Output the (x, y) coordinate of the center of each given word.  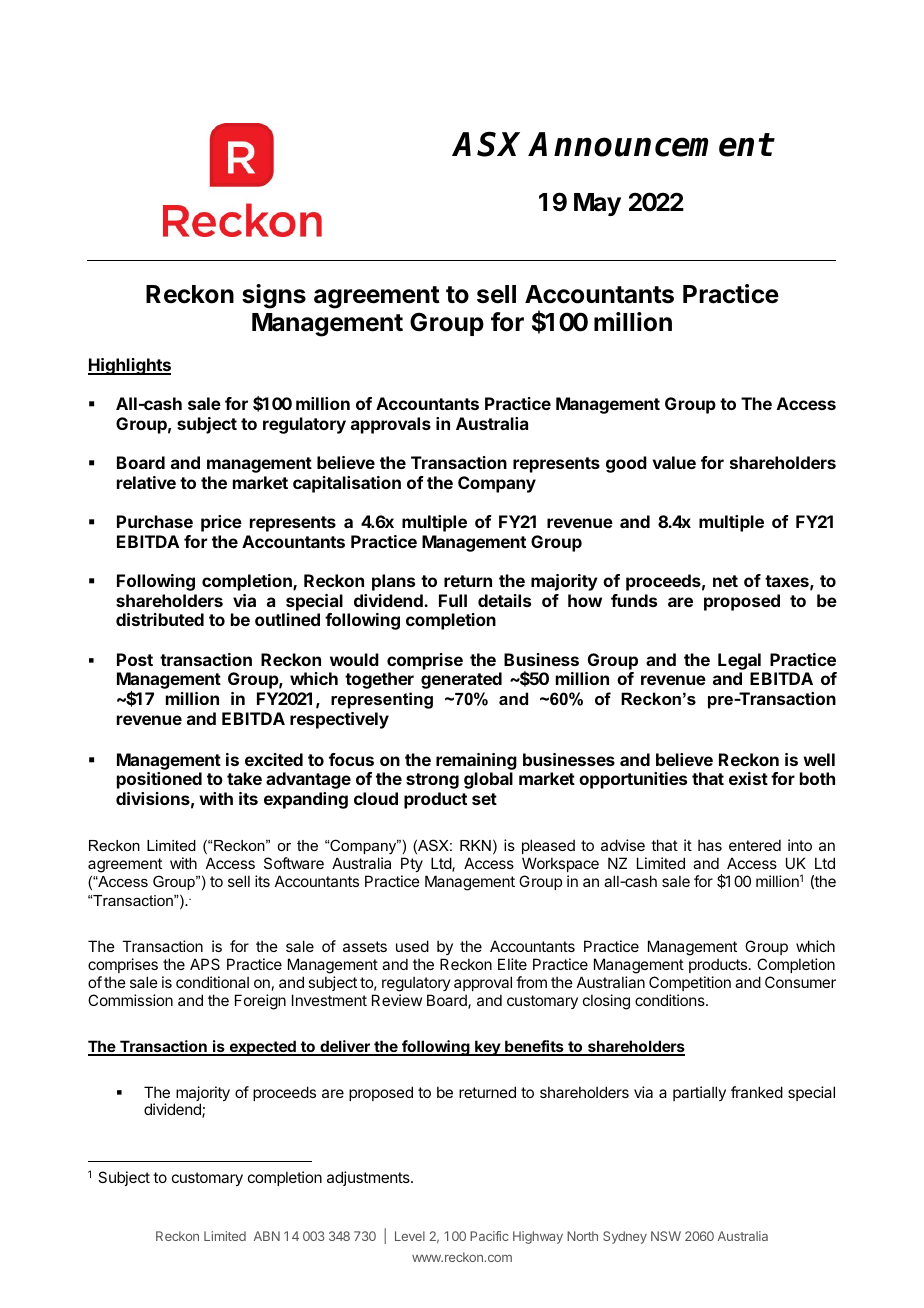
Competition (690, 983)
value (674, 462)
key (487, 1048)
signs (274, 296)
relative (146, 482)
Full (453, 600)
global (488, 780)
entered (755, 845)
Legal (739, 661)
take (244, 778)
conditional (212, 982)
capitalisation (347, 484)
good (626, 464)
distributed (160, 619)
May (597, 204)
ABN (267, 1236)
